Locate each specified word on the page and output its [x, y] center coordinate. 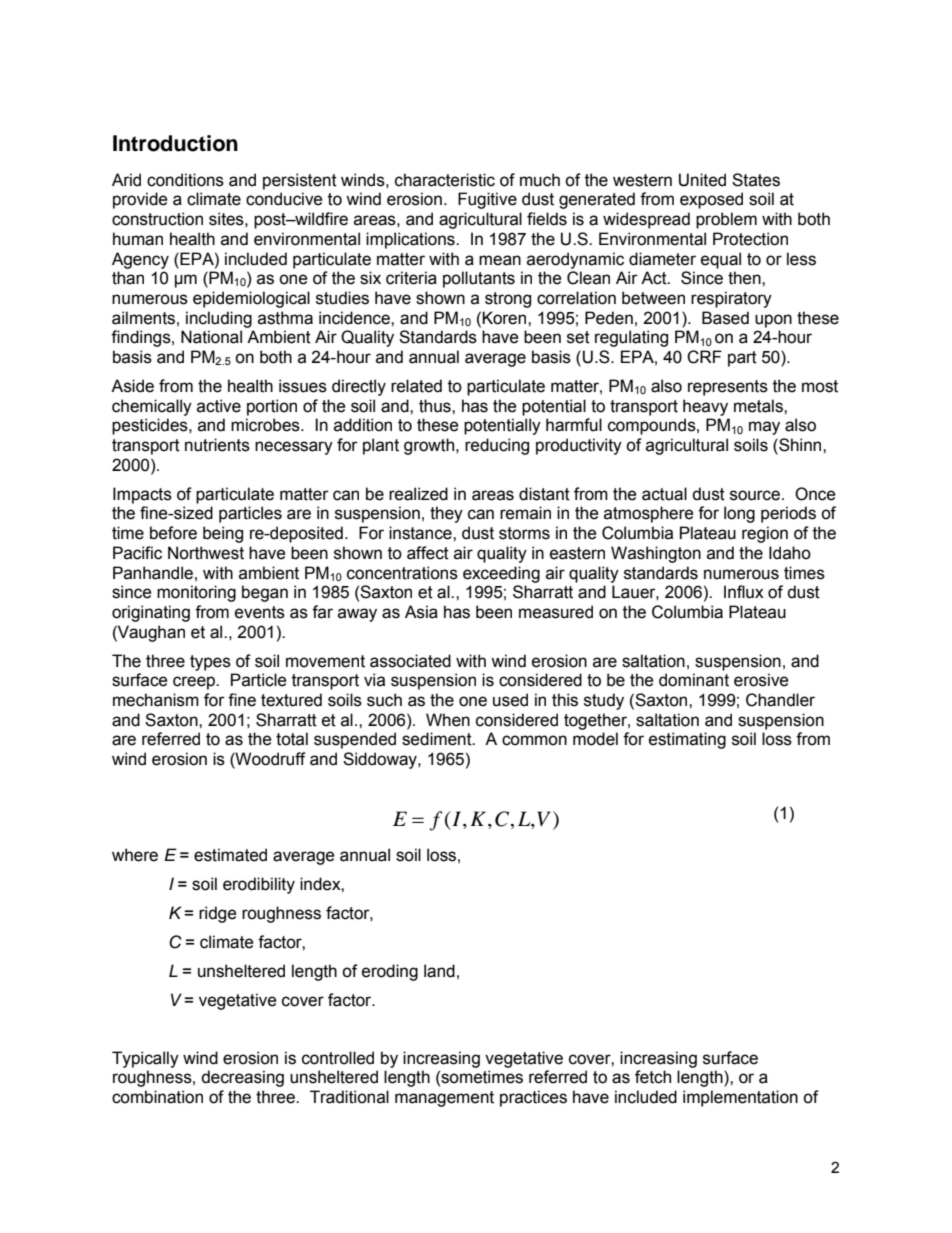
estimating [687, 740]
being [223, 534]
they [446, 514]
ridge [217, 914]
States [756, 180]
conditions [185, 180]
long [739, 514]
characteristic [445, 180]
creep [195, 683]
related [416, 386]
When [448, 720]
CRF [704, 357]
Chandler [780, 700]
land [439, 971]
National [211, 337]
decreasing [242, 1078]
